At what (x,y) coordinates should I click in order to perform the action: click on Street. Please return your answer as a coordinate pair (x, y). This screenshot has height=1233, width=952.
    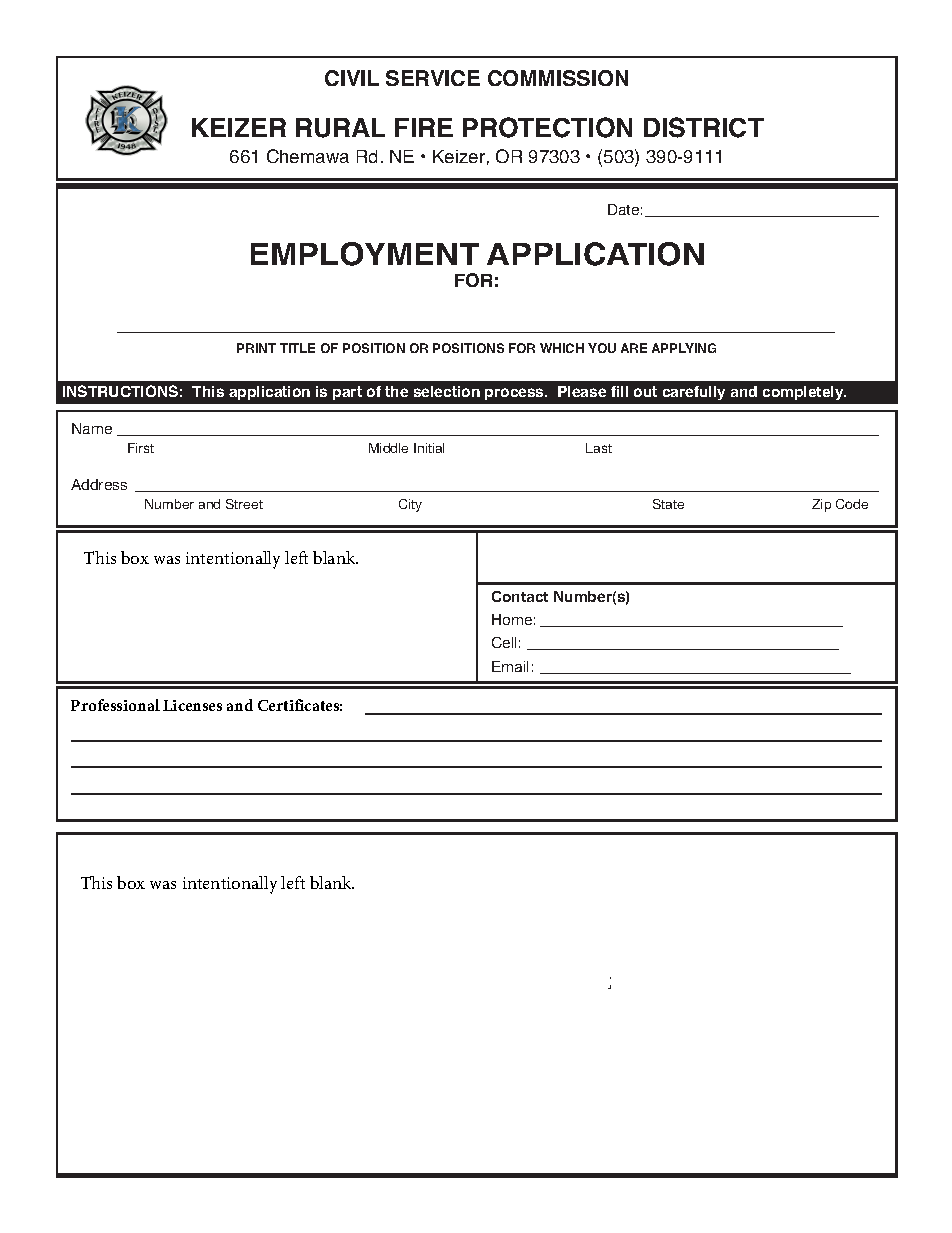
    Looking at the image, I should click on (244, 504).
